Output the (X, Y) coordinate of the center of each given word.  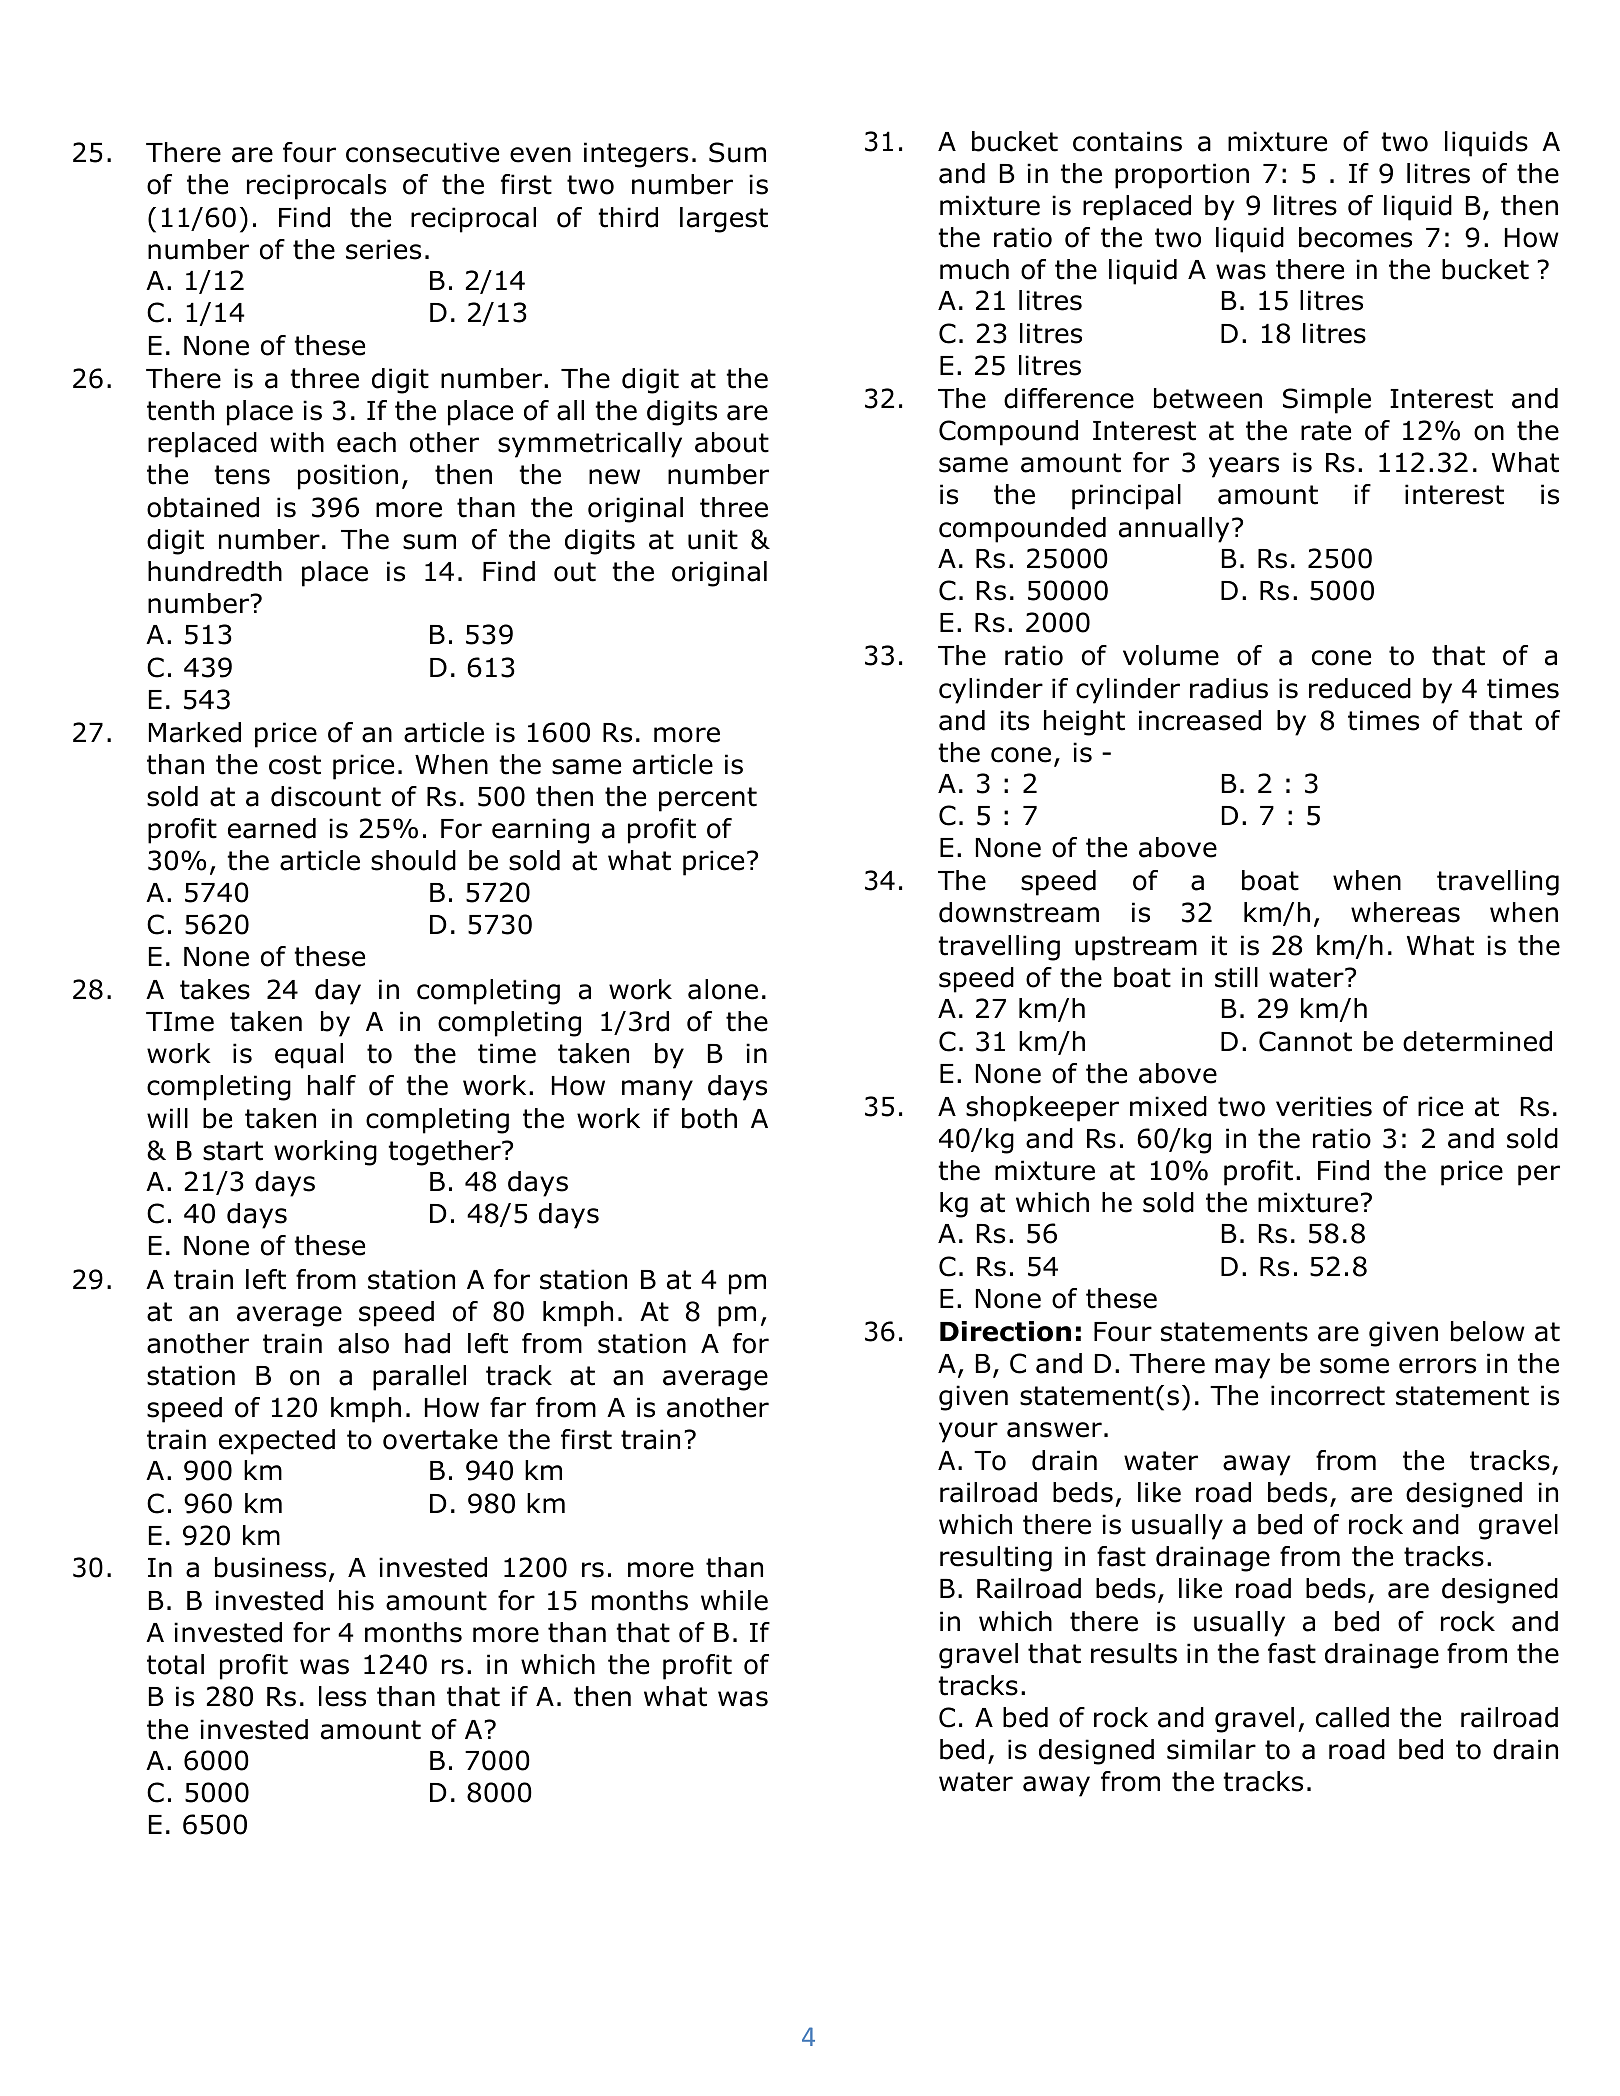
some (1354, 1366)
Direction (1005, 1331)
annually (1174, 530)
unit (713, 539)
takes (215, 989)
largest (724, 220)
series (383, 249)
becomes (1355, 237)
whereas (1405, 912)
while (734, 1600)
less (342, 1696)
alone (723, 989)
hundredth (215, 571)
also (363, 1343)
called (1352, 1717)
